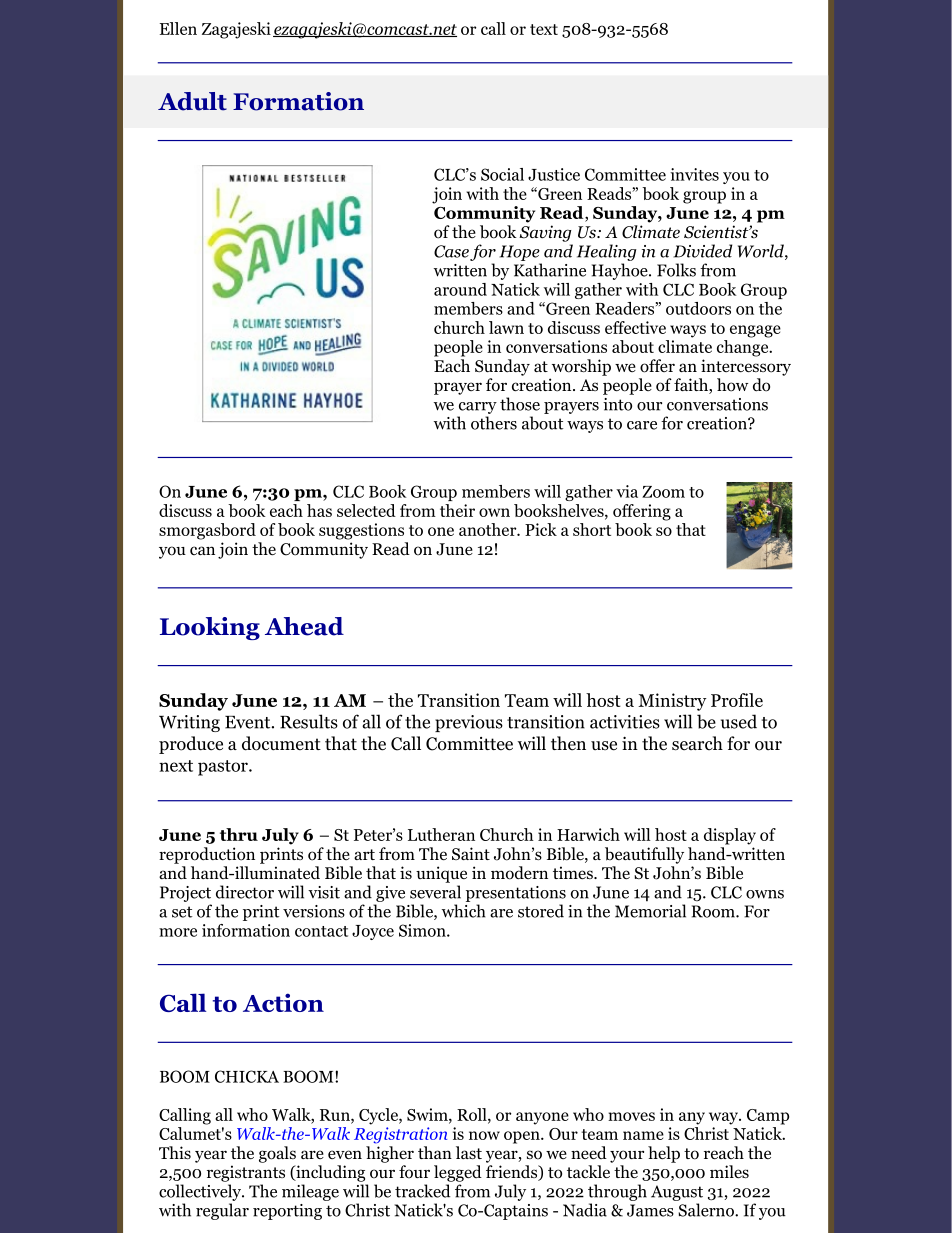 The height and width of the screenshot is (1233, 952). Describe the element at coordinates (544, 29) in the screenshot. I see `text` at that location.
